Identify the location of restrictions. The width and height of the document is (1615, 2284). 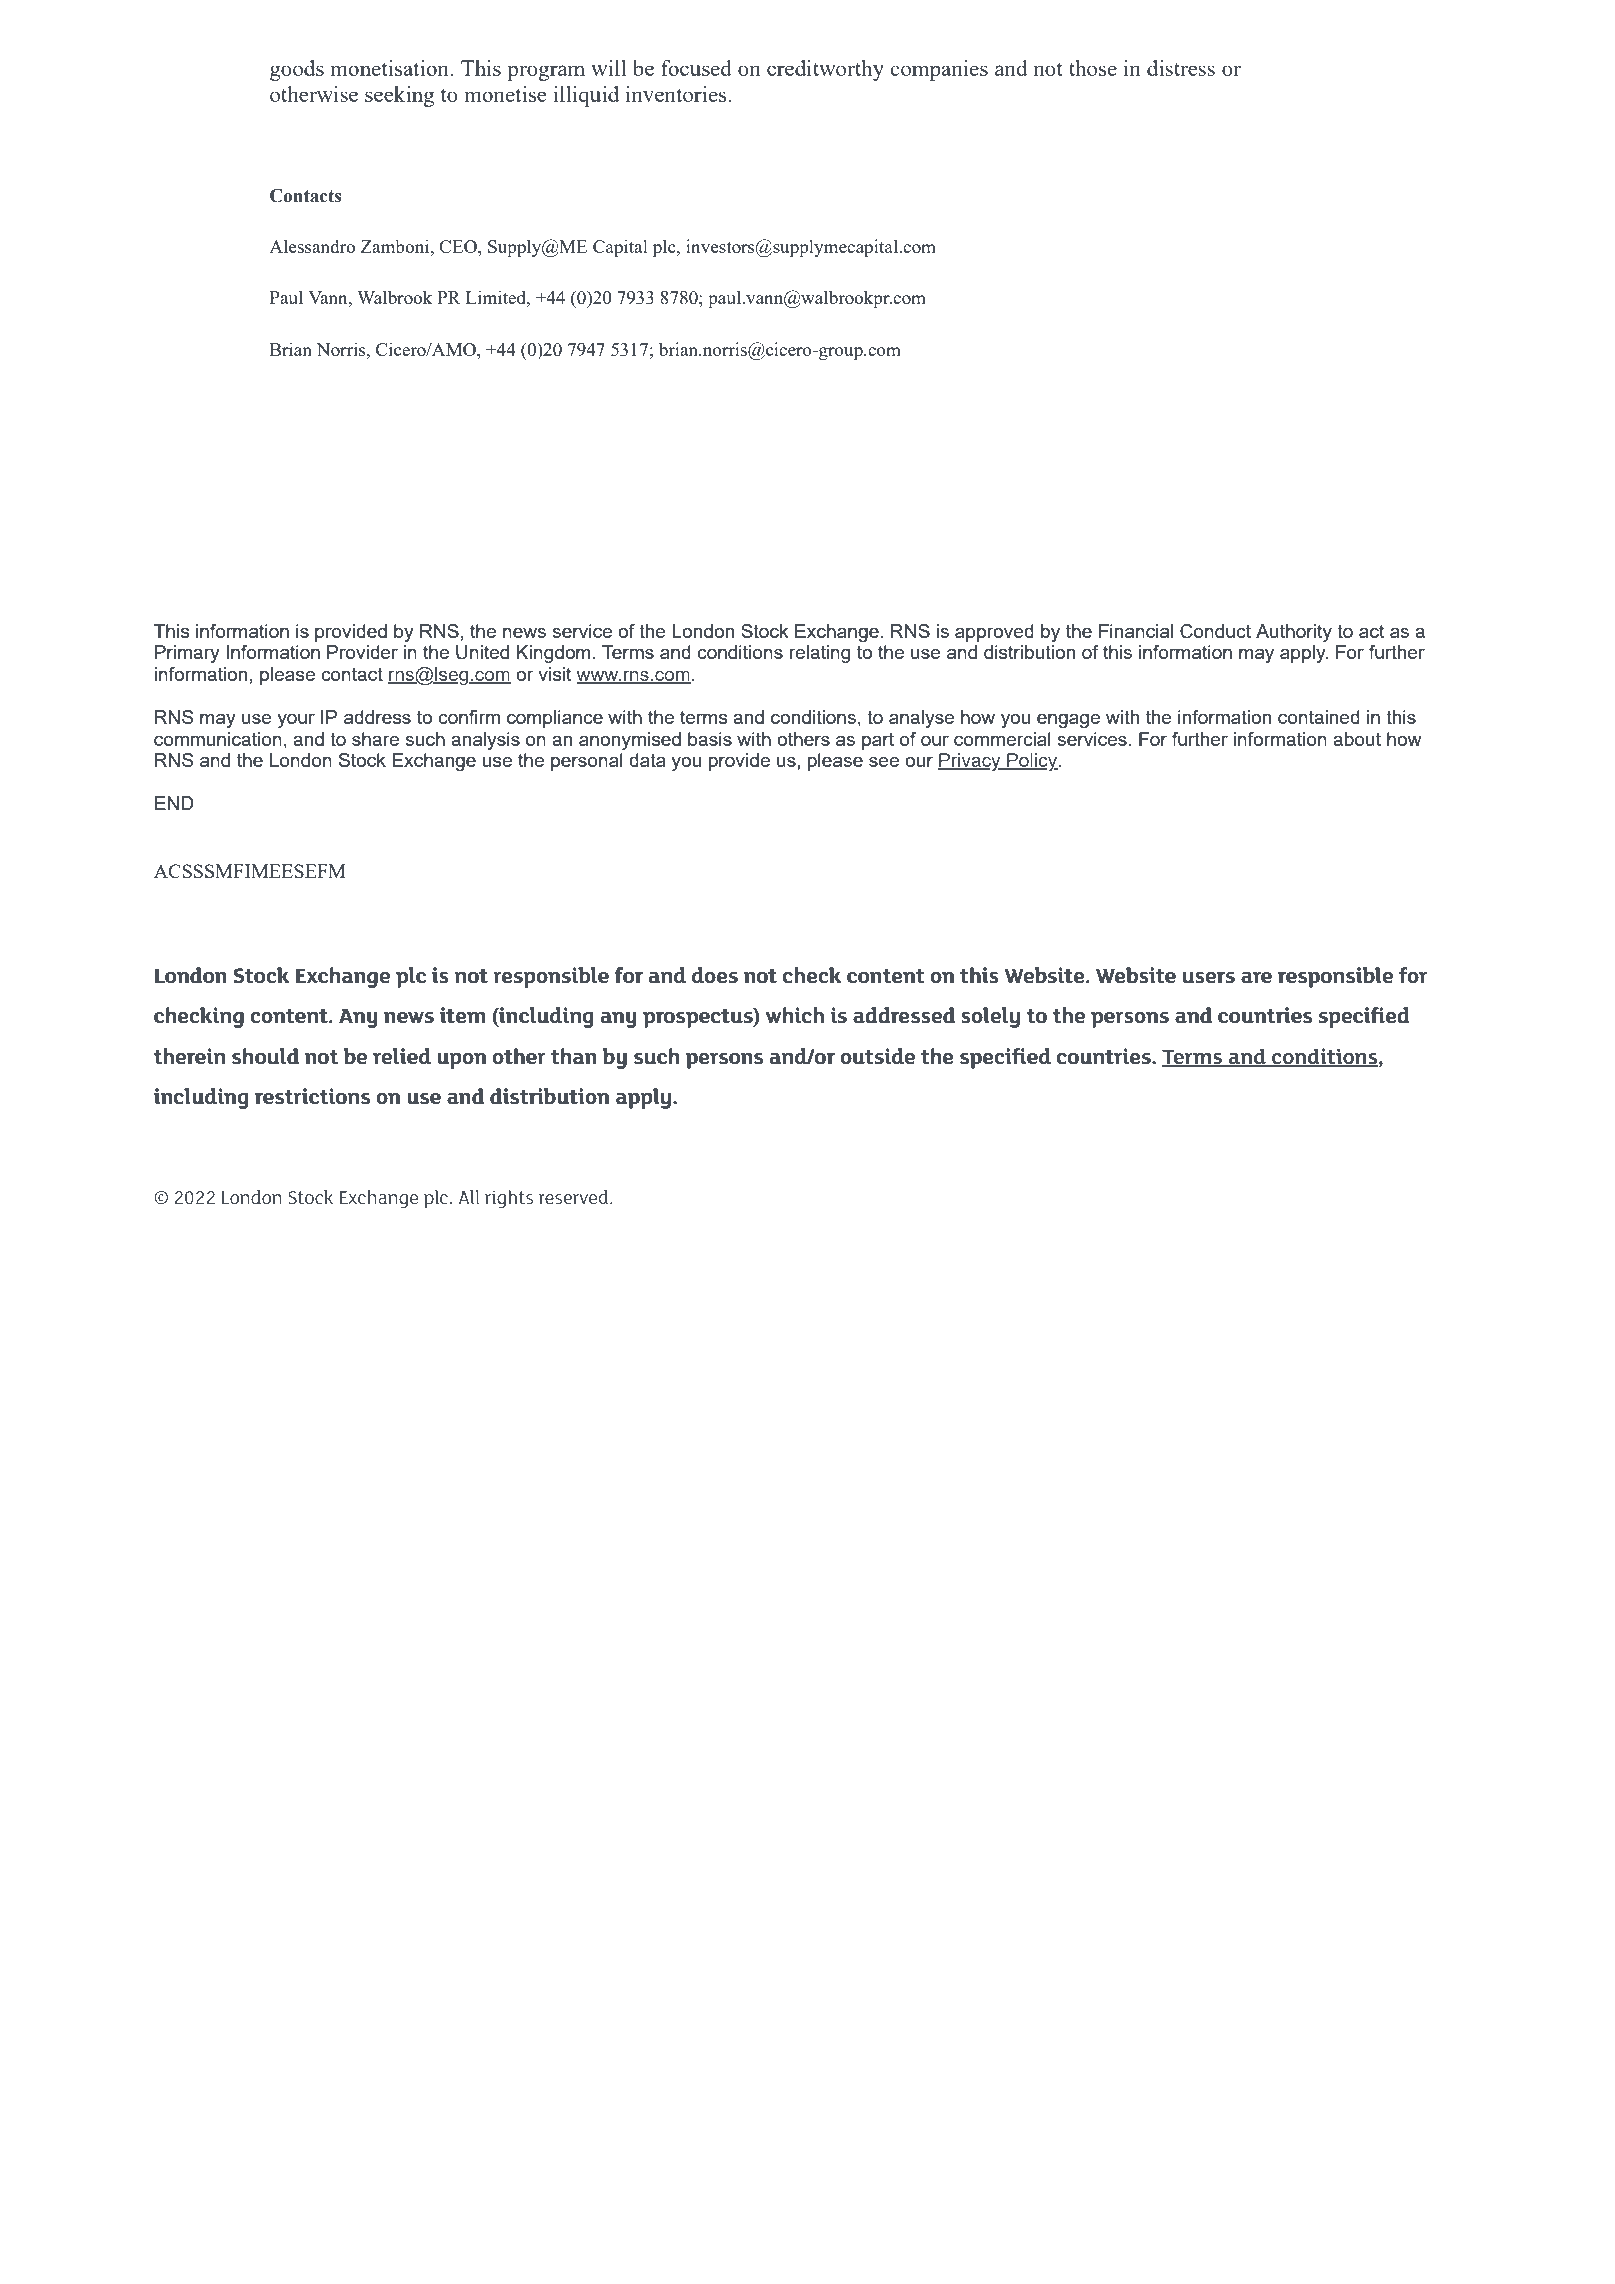
(312, 1096).
